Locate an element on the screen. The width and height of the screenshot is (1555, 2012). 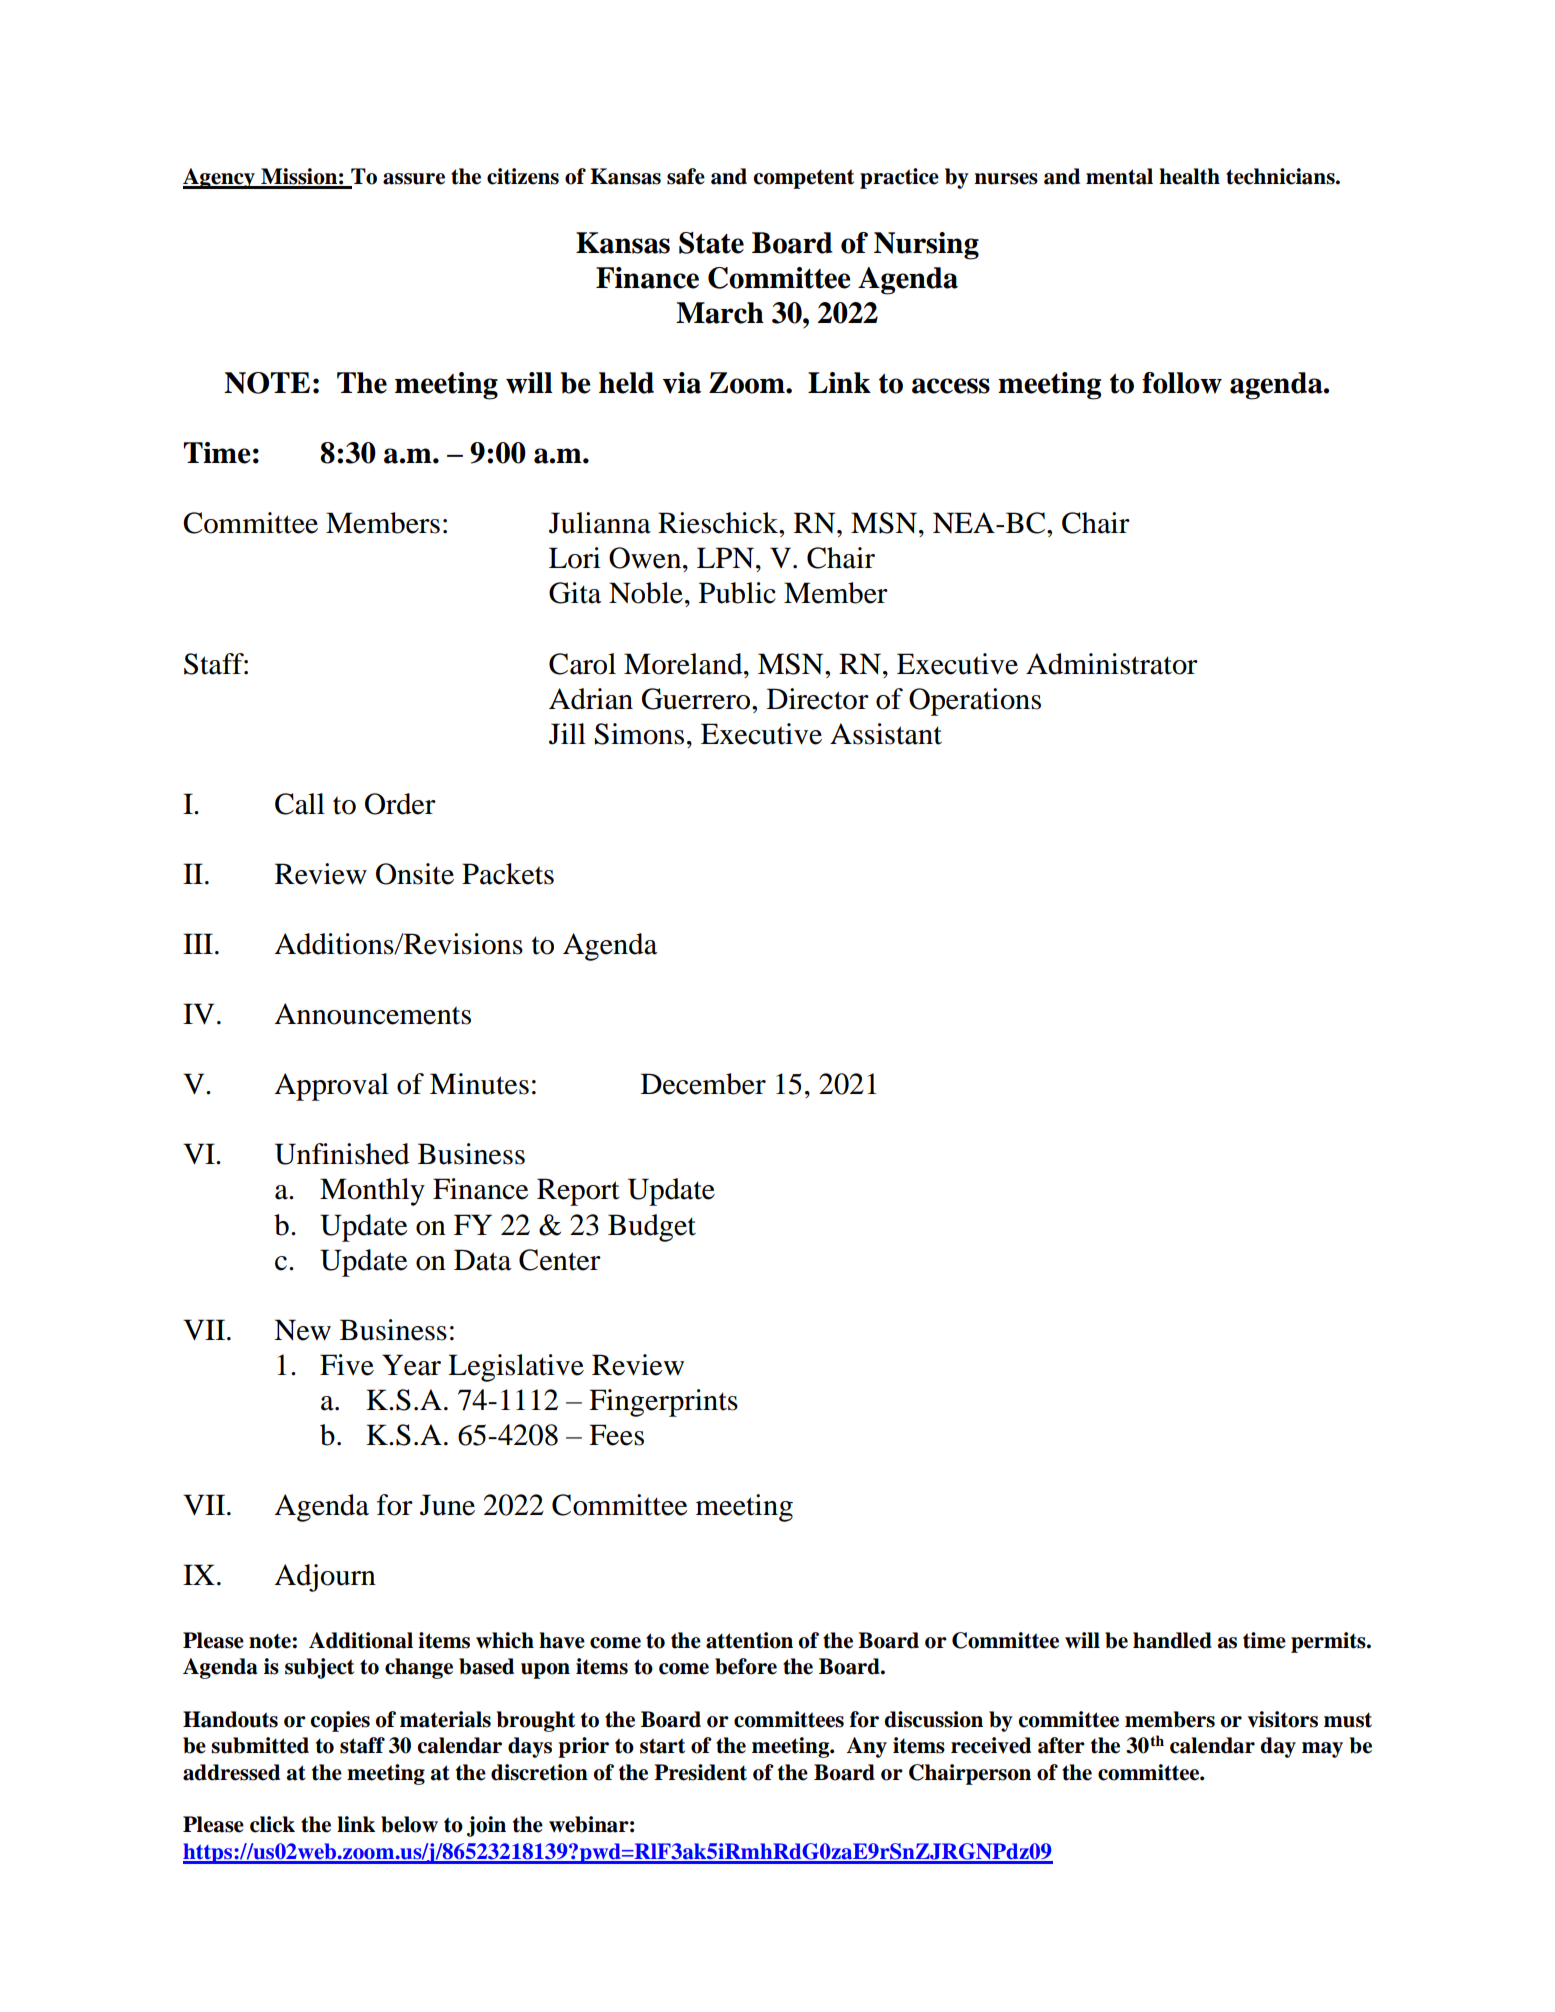
Monthly is located at coordinates (372, 1192).
